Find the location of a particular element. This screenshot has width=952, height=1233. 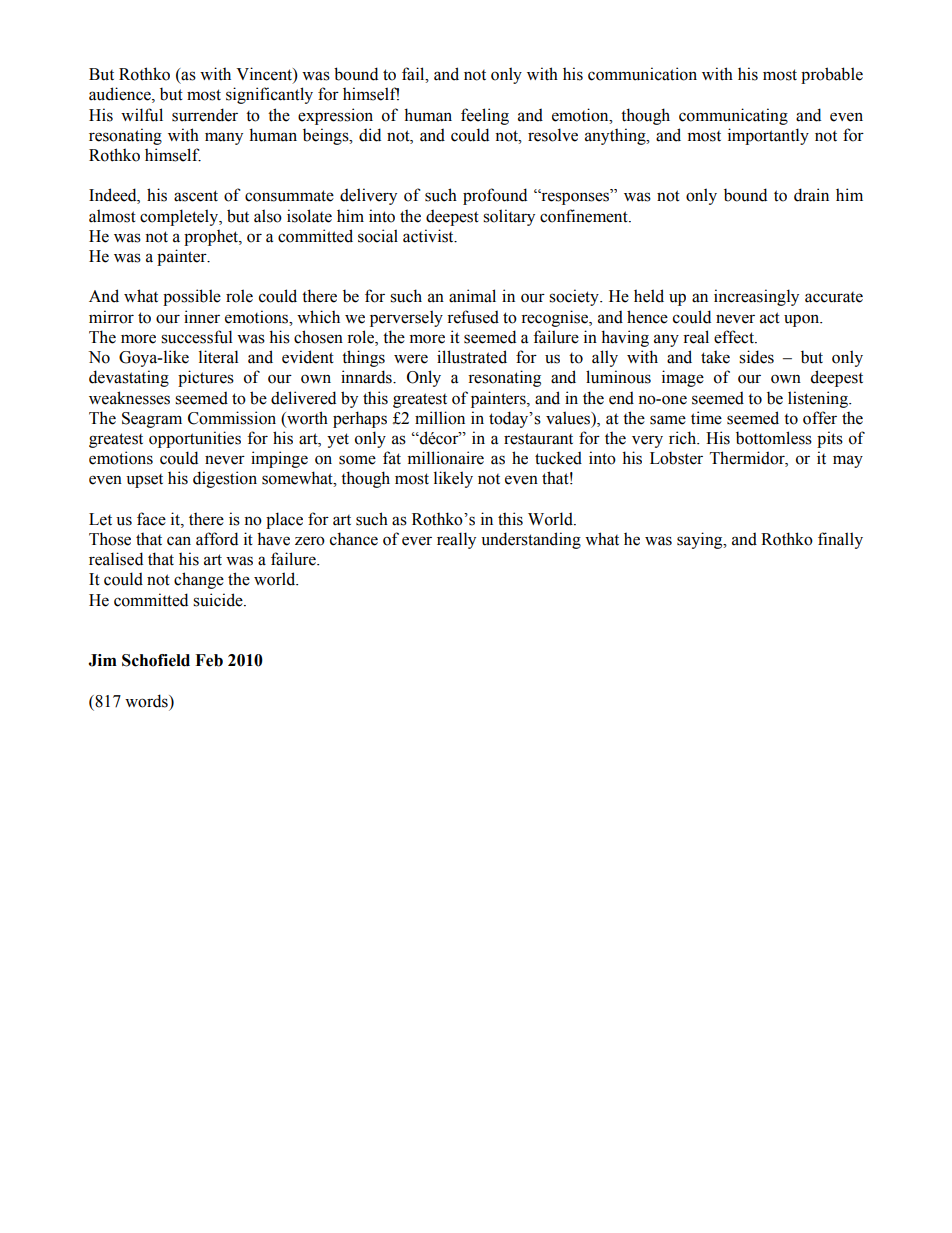

communicating is located at coordinates (733, 116).
